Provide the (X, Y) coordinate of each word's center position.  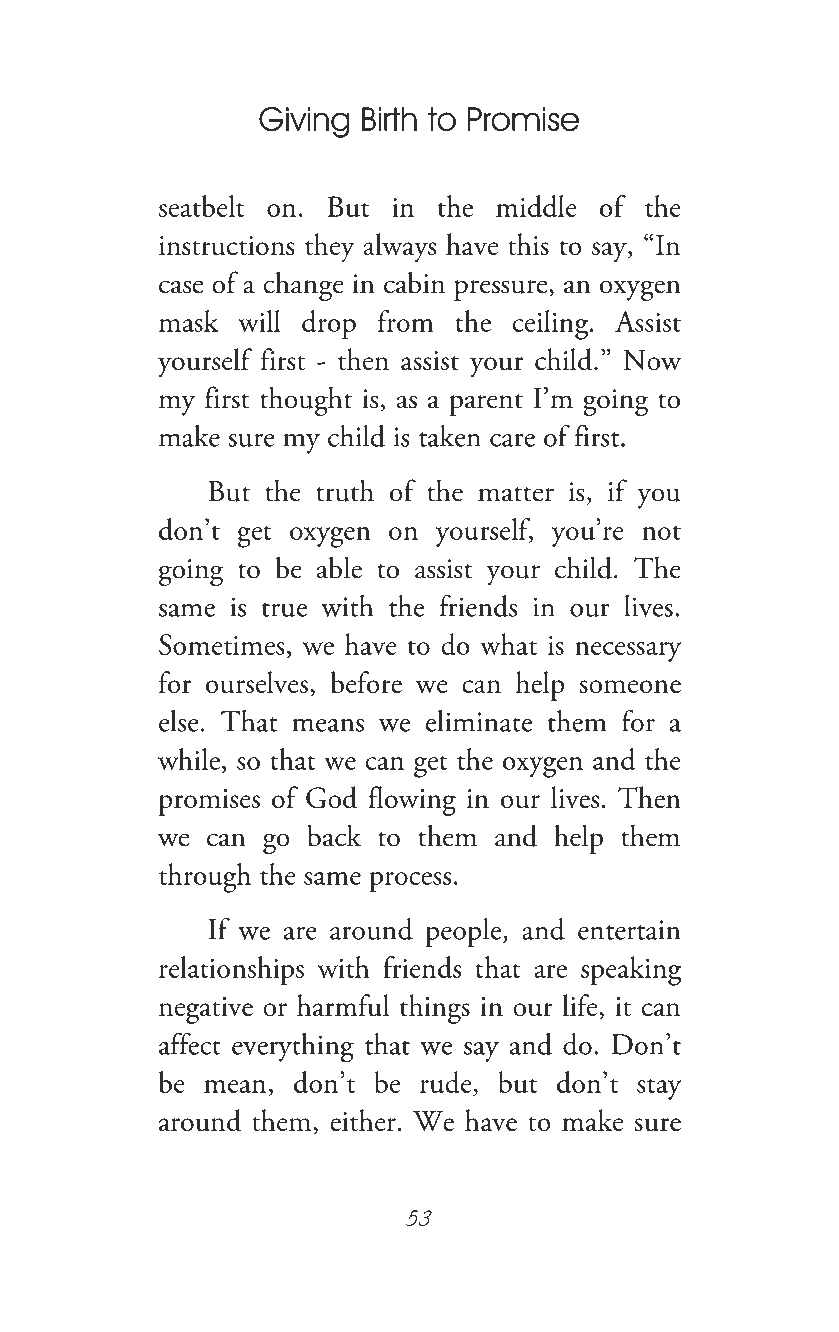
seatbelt (201, 206)
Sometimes (222, 644)
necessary (628, 652)
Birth (389, 119)
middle (536, 206)
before (366, 682)
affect (190, 1044)
